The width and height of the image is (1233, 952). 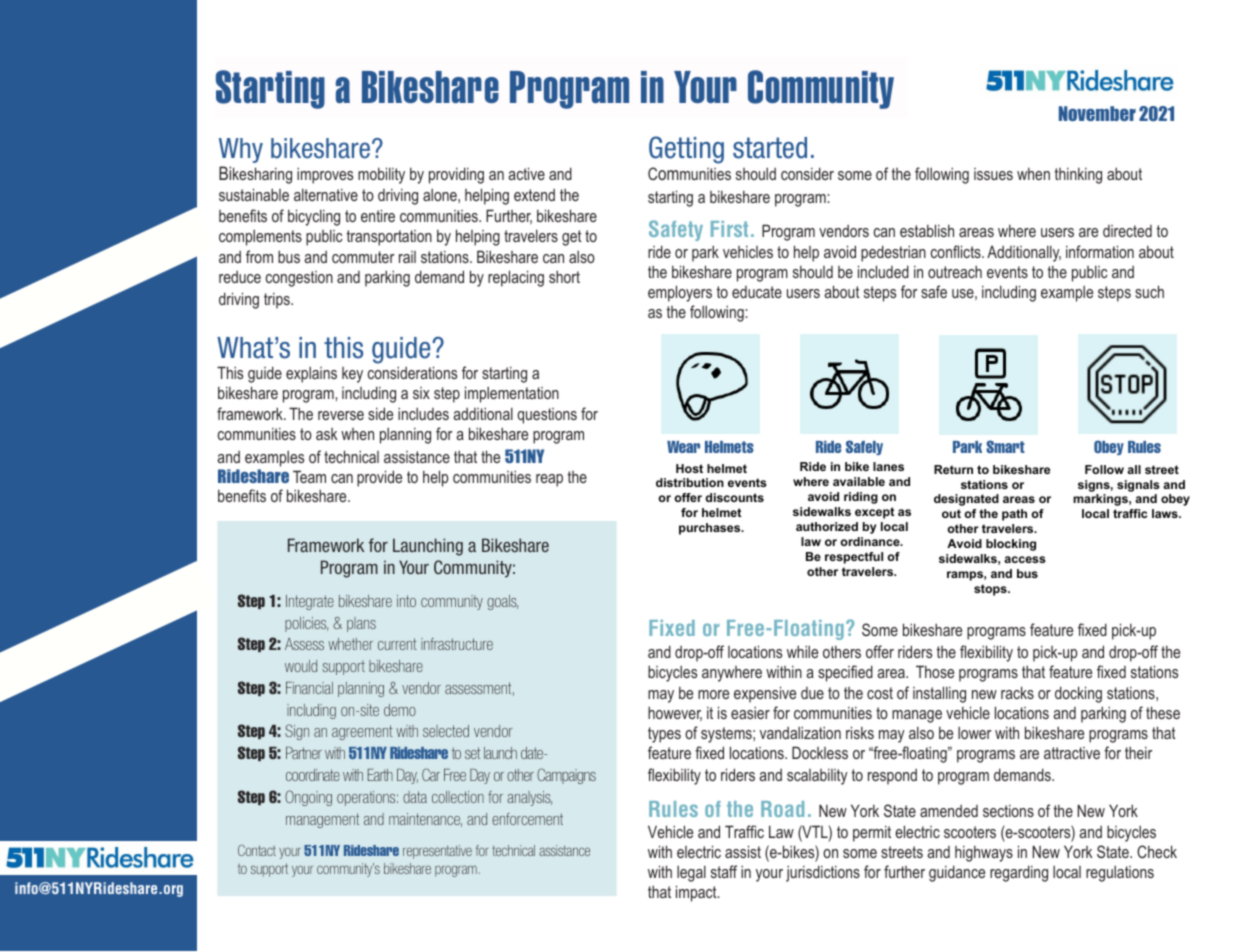 I want to click on improves, so click(x=325, y=175).
